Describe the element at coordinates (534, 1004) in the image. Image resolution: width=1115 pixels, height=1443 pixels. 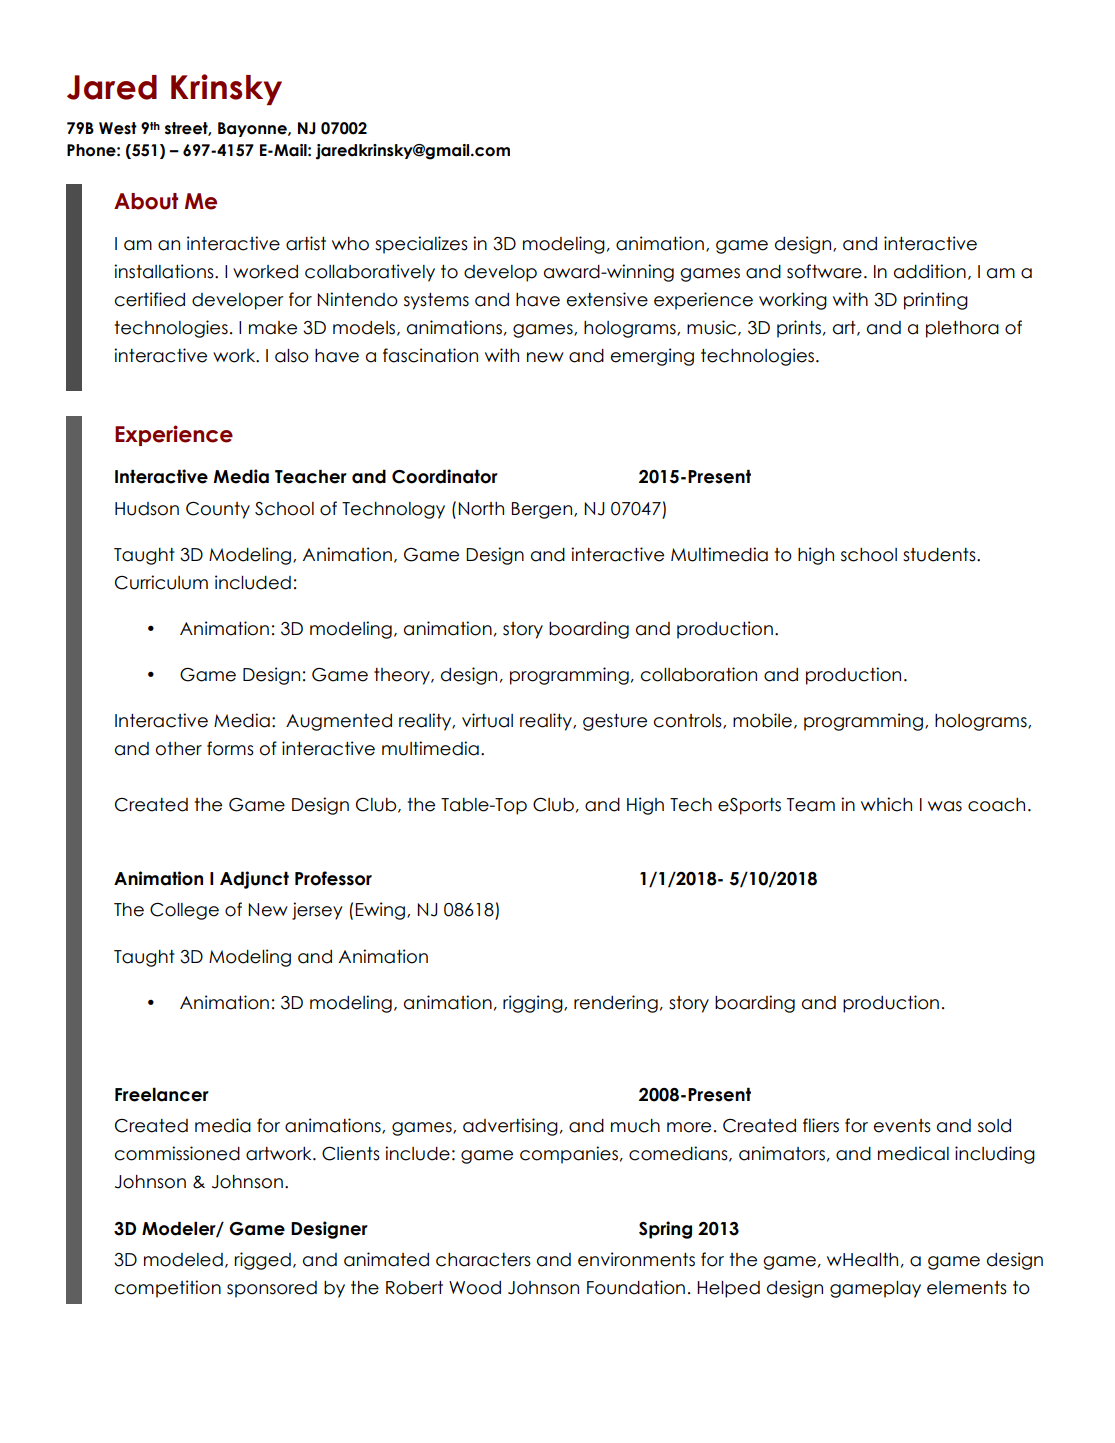
I see `rigging` at that location.
